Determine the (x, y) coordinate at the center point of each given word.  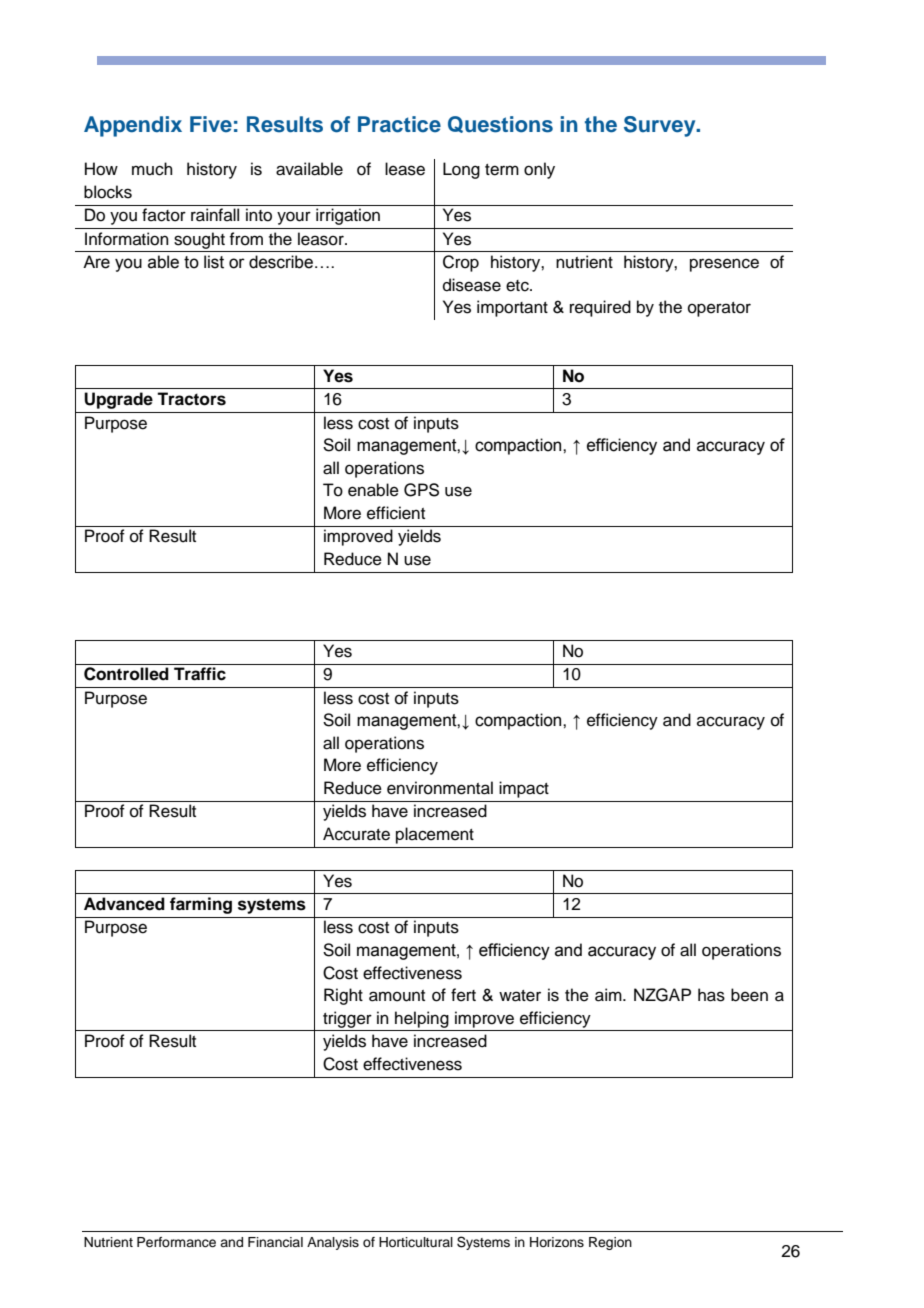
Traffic (200, 674)
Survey (661, 126)
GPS (421, 490)
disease (472, 285)
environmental (440, 788)
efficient (396, 513)
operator (719, 309)
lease (405, 169)
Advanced (124, 904)
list (214, 262)
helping (422, 1019)
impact (524, 789)
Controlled (126, 674)
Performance (176, 1242)
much (152, 169)
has (711, 995)
